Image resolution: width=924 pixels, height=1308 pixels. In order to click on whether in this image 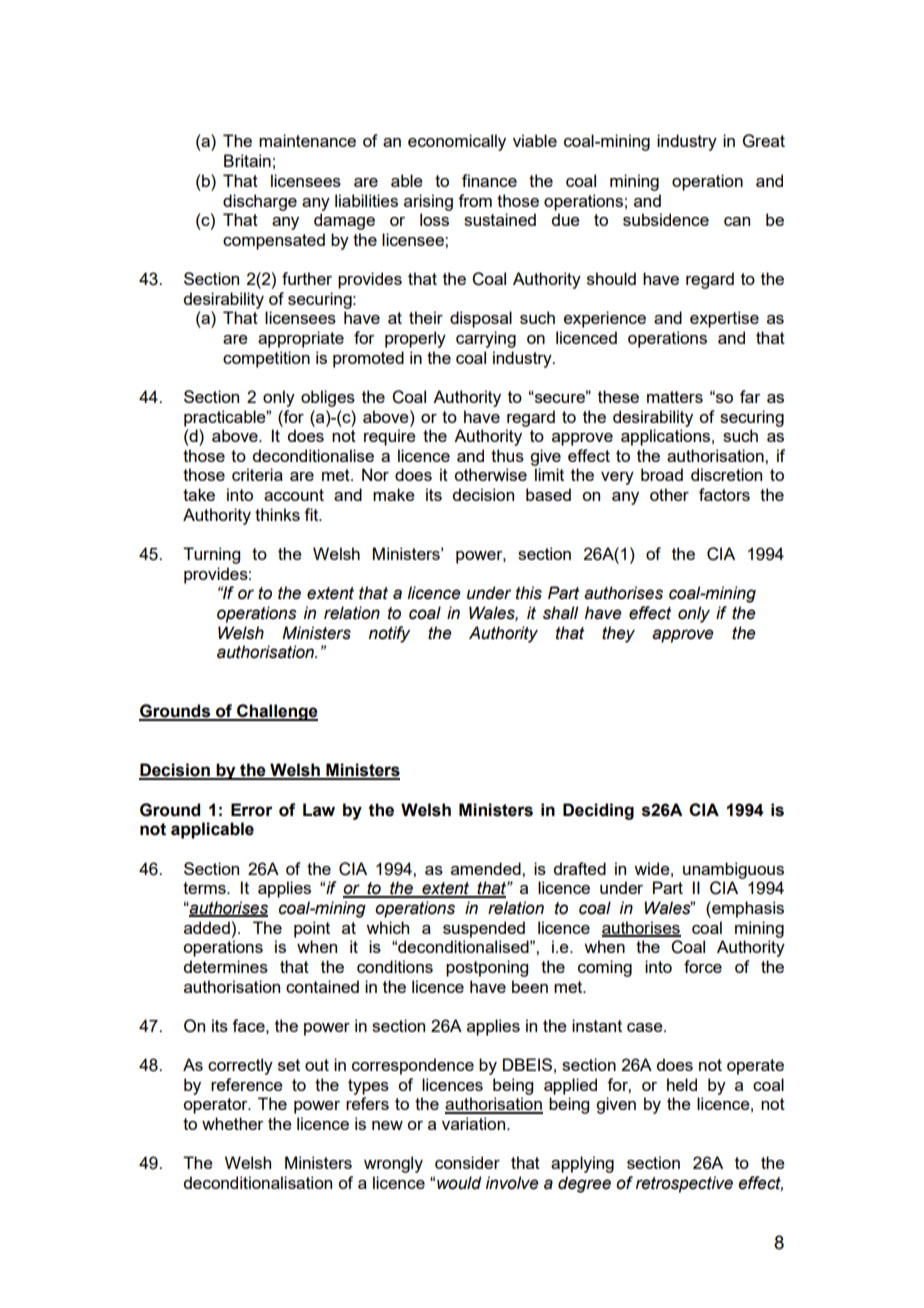, I will do `click(233, 1123)`.
